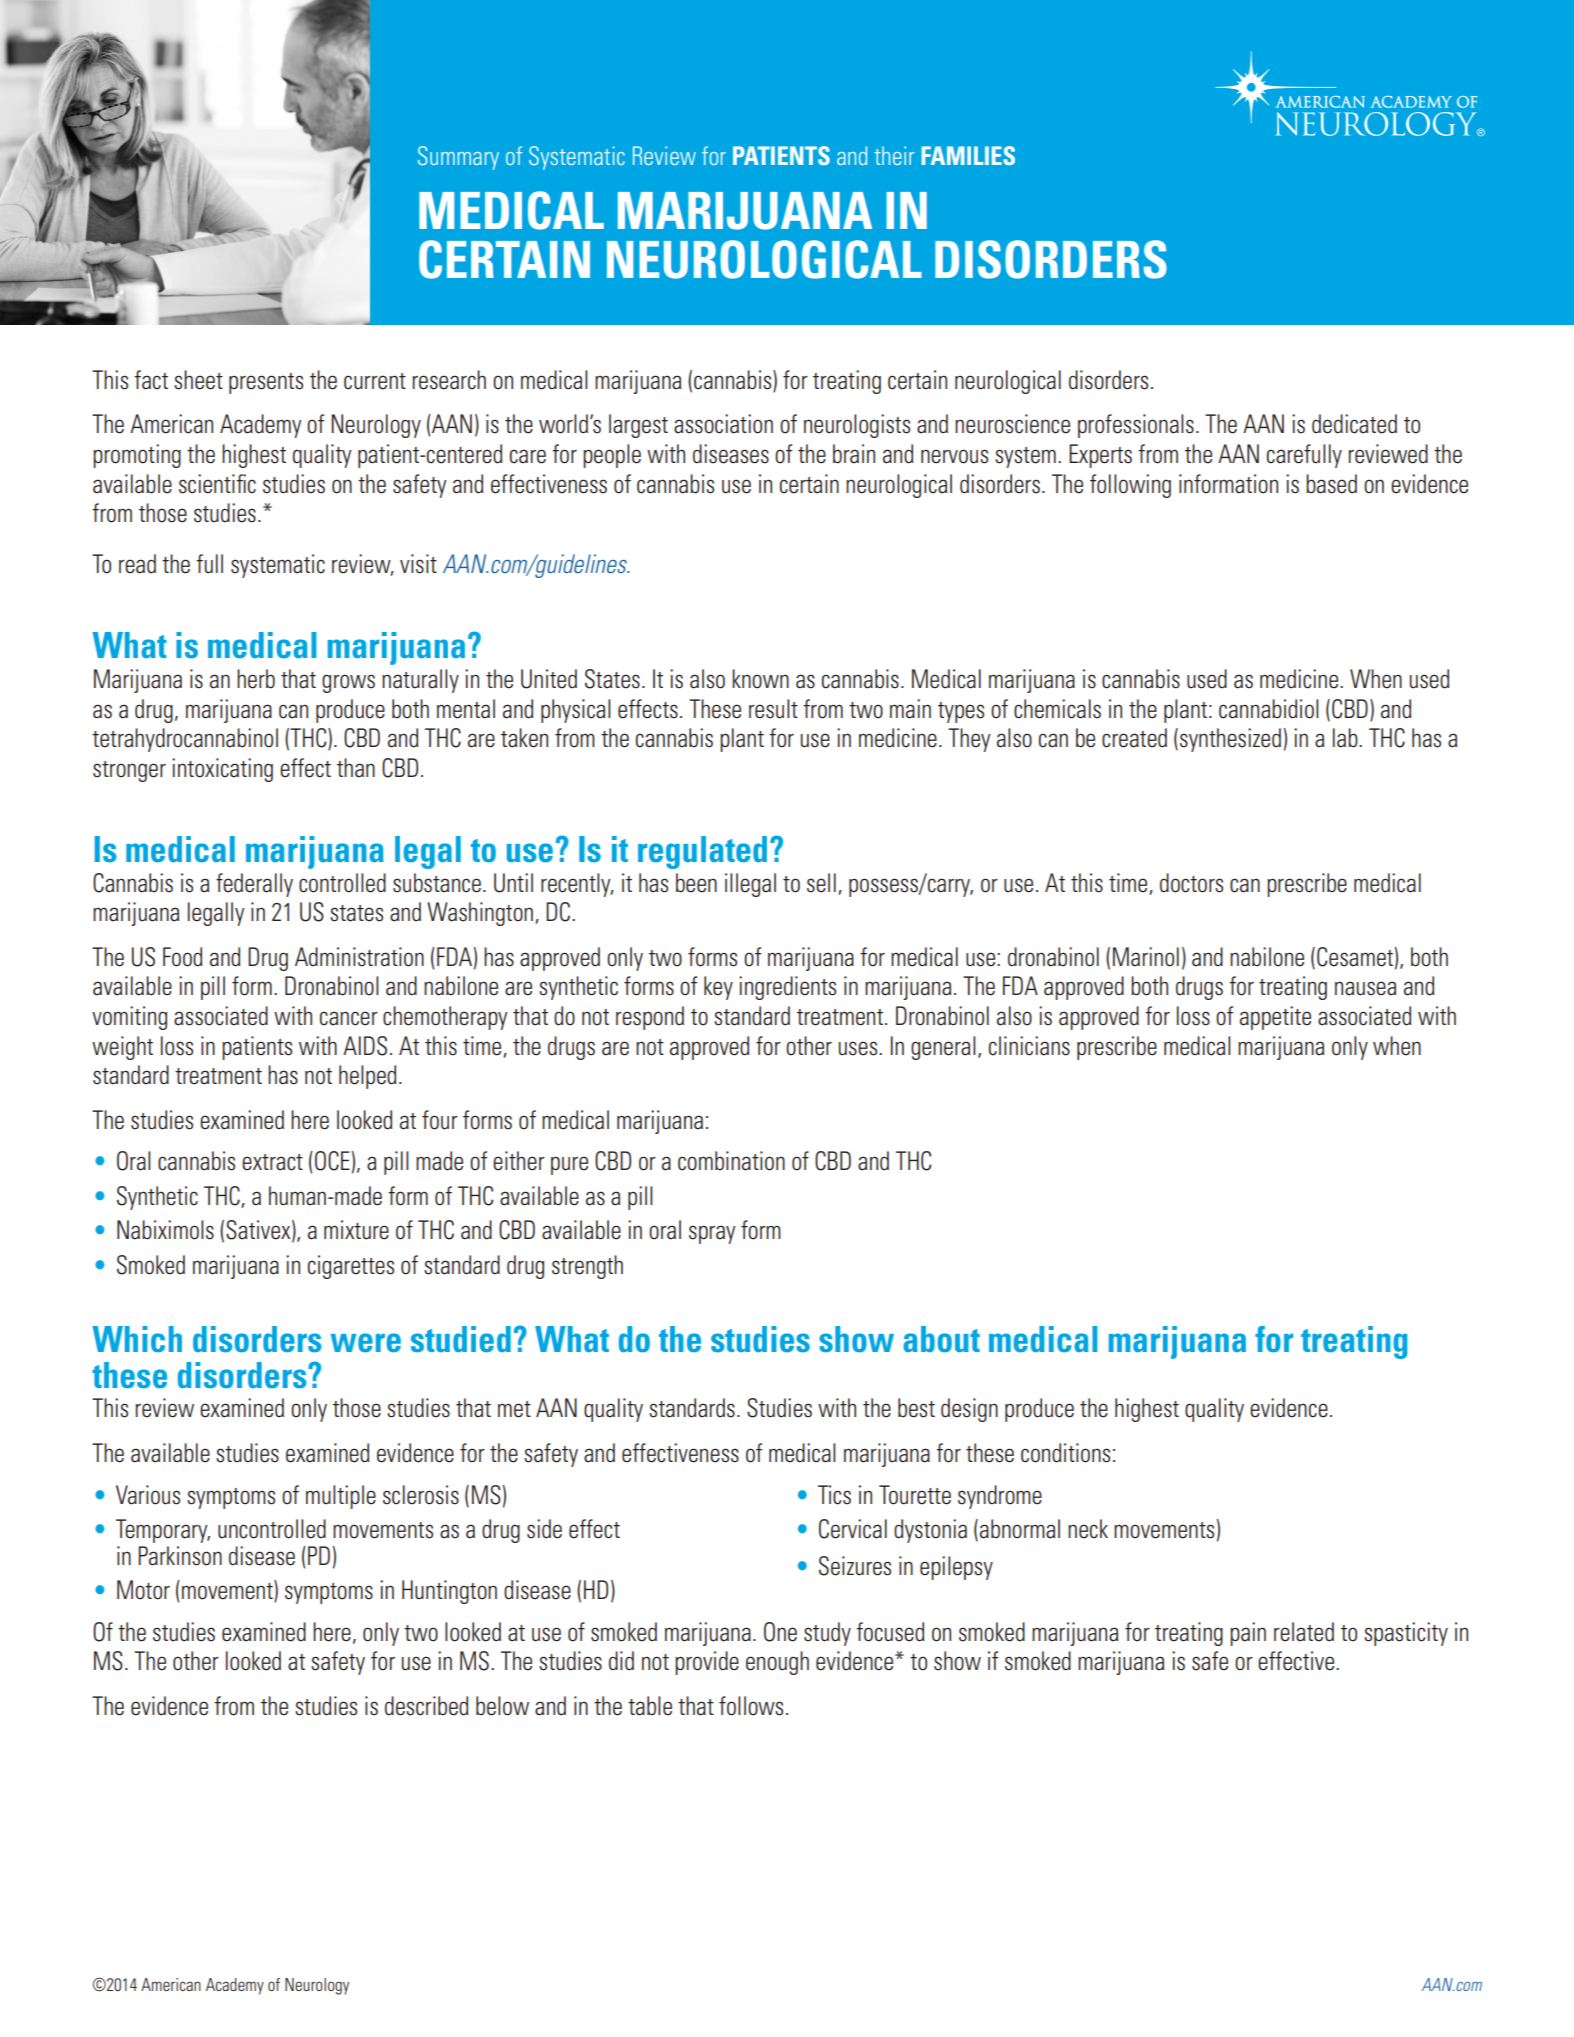 The width and height of the page is (1574, 2037). What do you see at coordinates (458, 158) in the page?
I see `Summary` at bounding box center [458, 158].
